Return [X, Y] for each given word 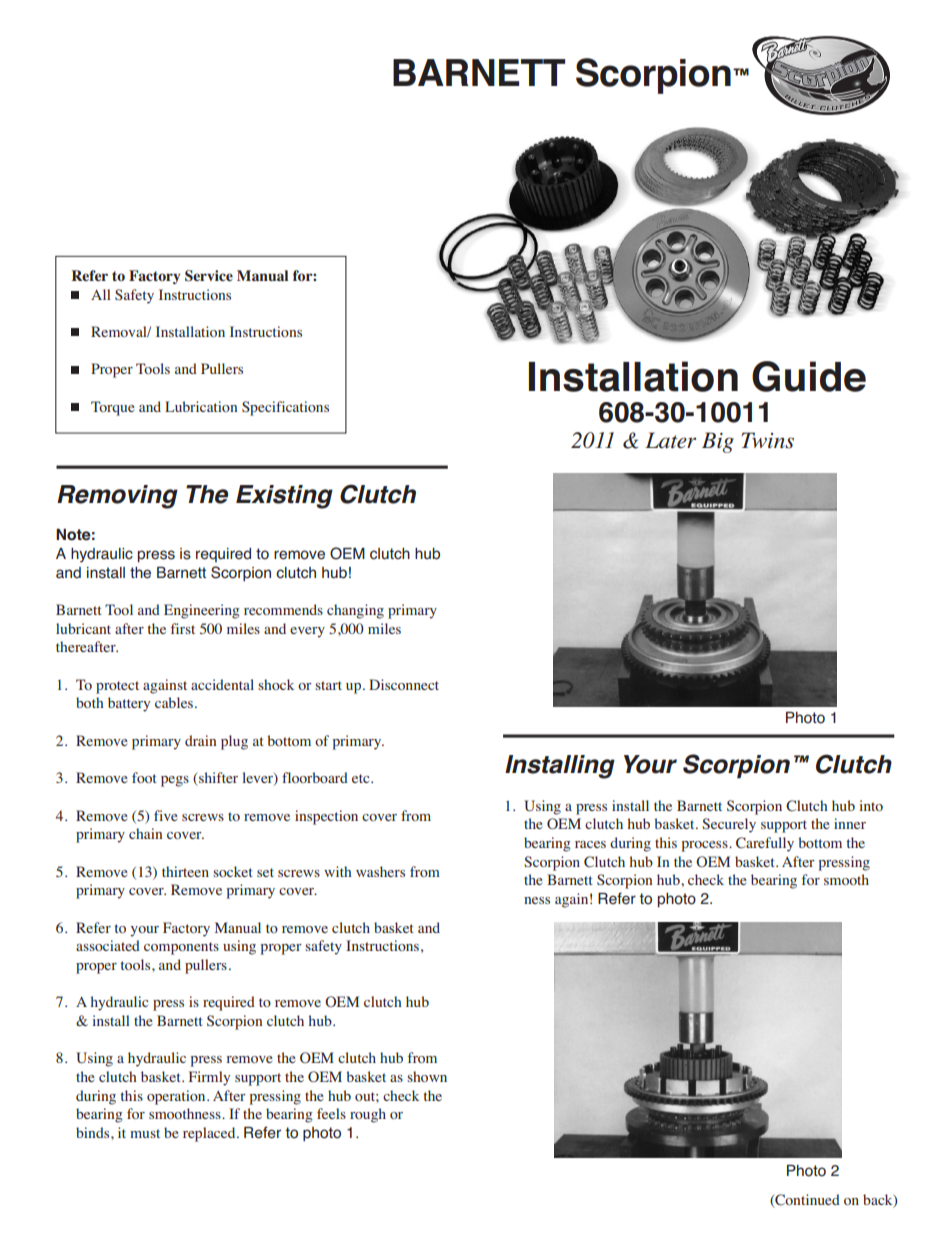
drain [200, 740]
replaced [210, 1134]
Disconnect [404, 684]
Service [209, 275]
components [181, 948]
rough [368, 1115]
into [871, 805]
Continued [806, 1201]
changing [355, 611]
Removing [117, 497]
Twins [767, 440]
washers [380, 871]
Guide [809, 376]
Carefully [765, 844]
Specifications [285, 408]
